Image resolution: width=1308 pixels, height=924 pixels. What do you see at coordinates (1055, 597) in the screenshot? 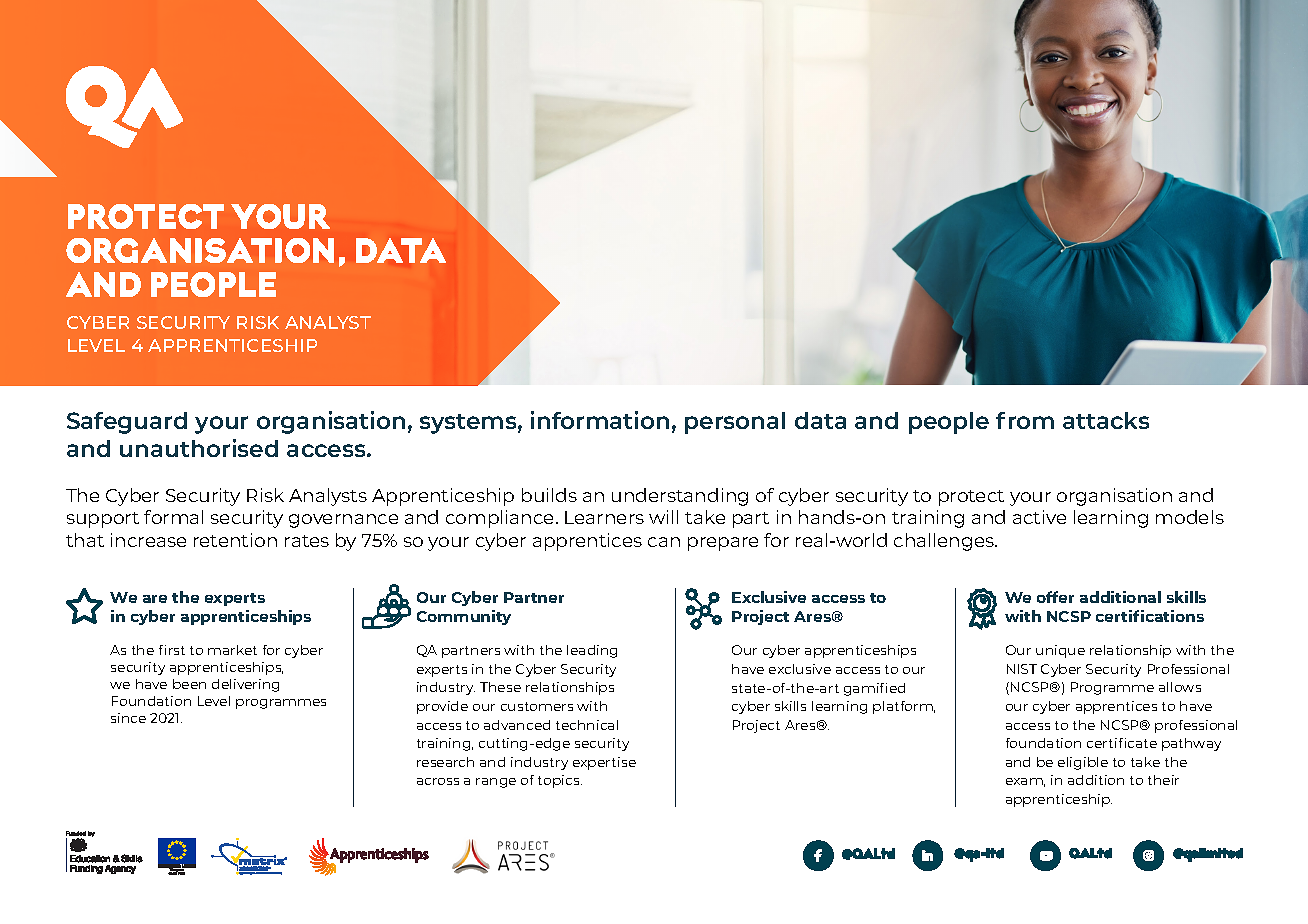
I see `offer` at bounding box center [1055, 597].
